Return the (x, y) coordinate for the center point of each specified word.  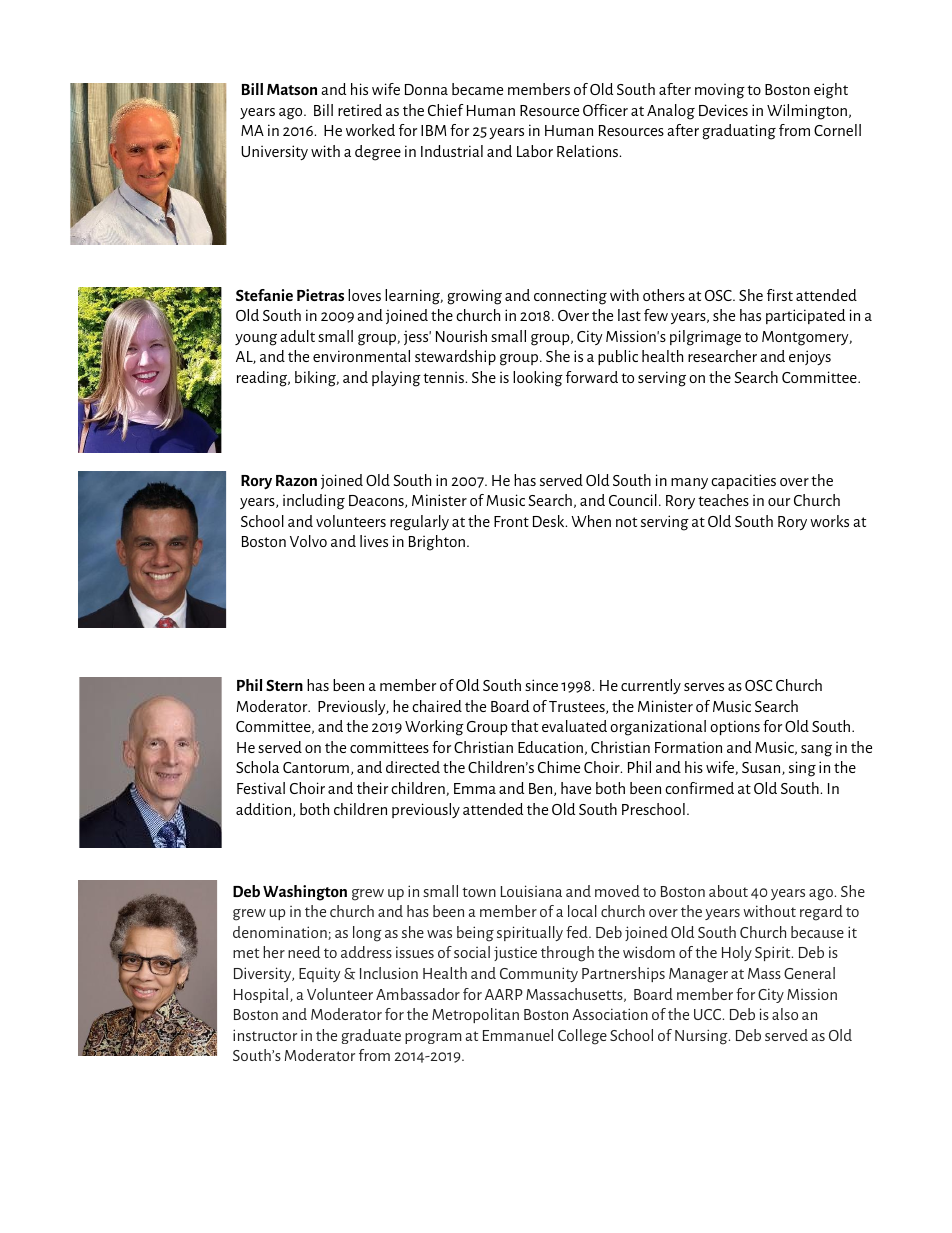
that (524, 726)
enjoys (810, 357)
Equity (319, 974)
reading (263, 379)
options (735, 727)
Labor (535, 151)
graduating (739, 132)
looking (538, 379)
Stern (284, 685)
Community (539, 974)
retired (360, 110)
